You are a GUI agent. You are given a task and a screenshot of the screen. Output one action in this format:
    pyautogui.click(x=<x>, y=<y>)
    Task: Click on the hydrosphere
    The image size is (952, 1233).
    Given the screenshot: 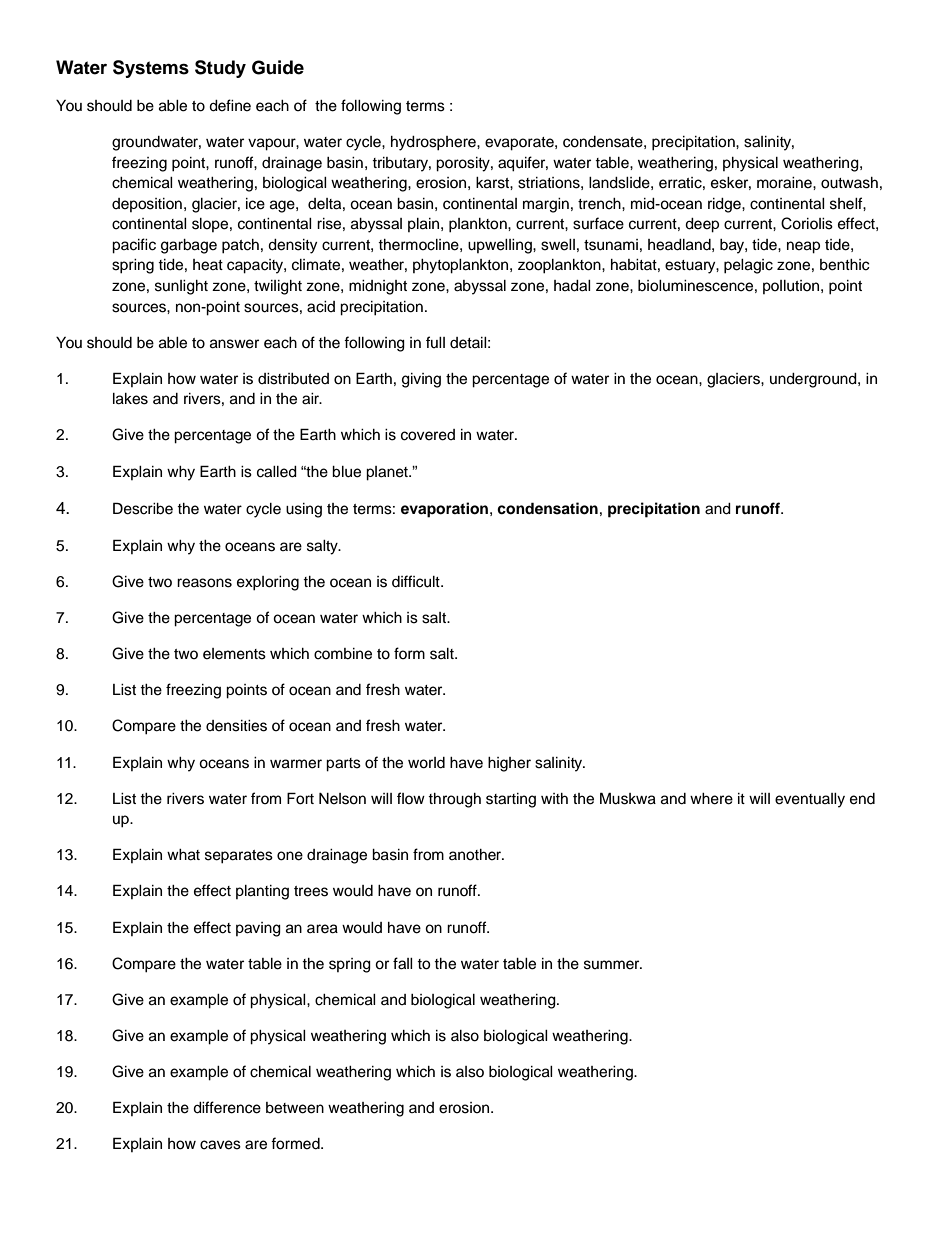 What is the action you would take?
    pyautogui.click(x=434, y=143)
